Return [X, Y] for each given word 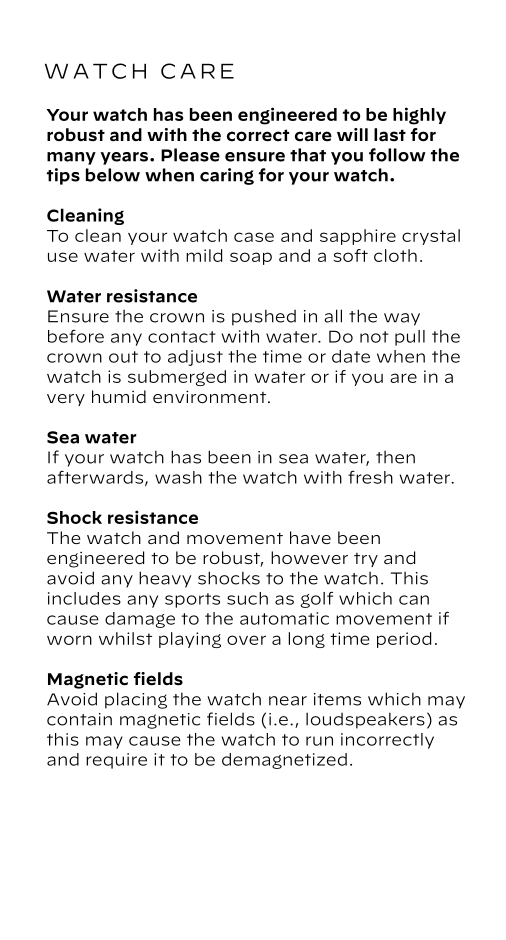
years [124, 158]
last [390, 135]
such [247, 598]
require [116, 761]
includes [84, 598]
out [123, 357]
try [366, 560]
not [374, 337]
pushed [264, 317]
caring [227, 176]
